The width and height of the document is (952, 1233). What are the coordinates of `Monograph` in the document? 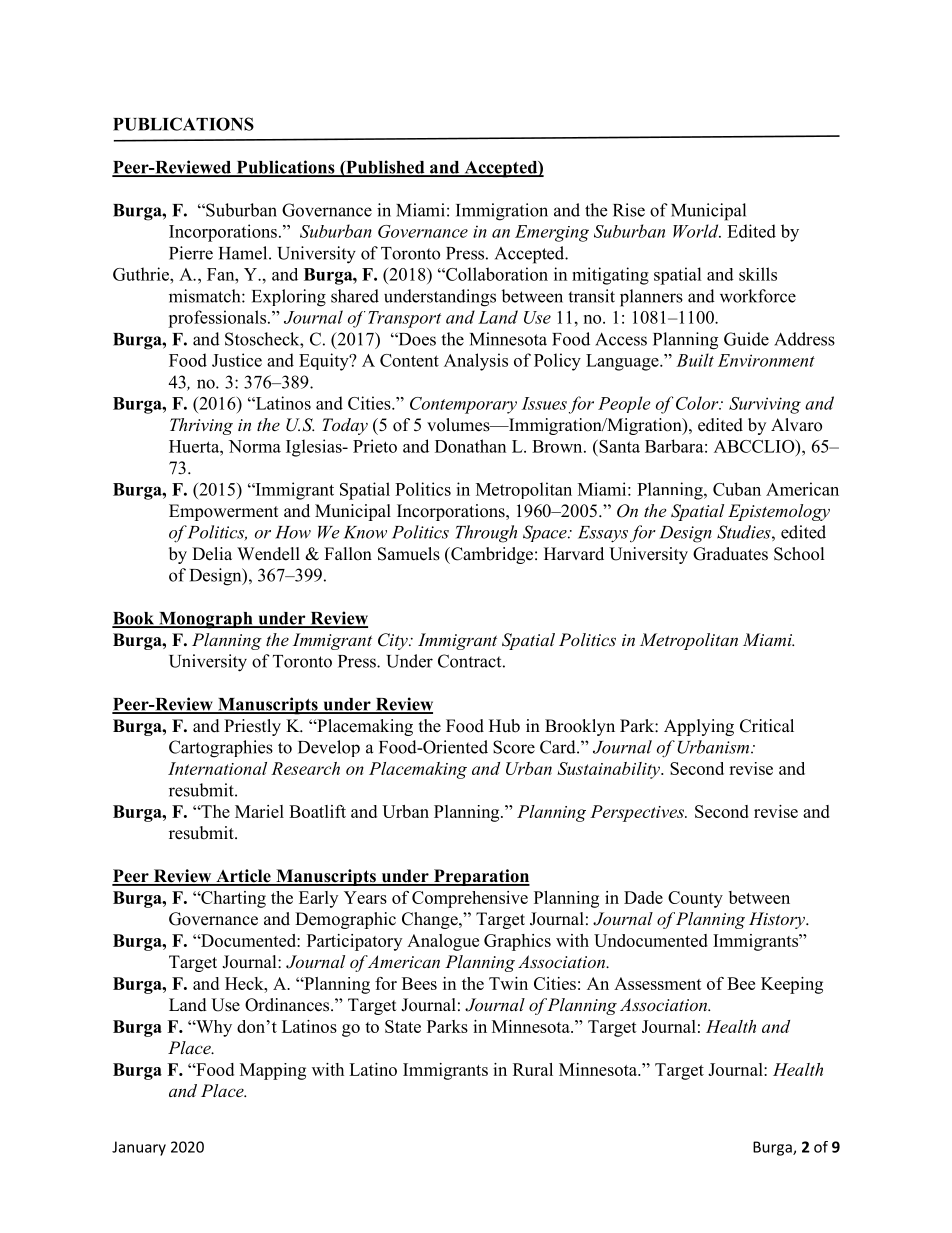 It's located at (206, 620).
